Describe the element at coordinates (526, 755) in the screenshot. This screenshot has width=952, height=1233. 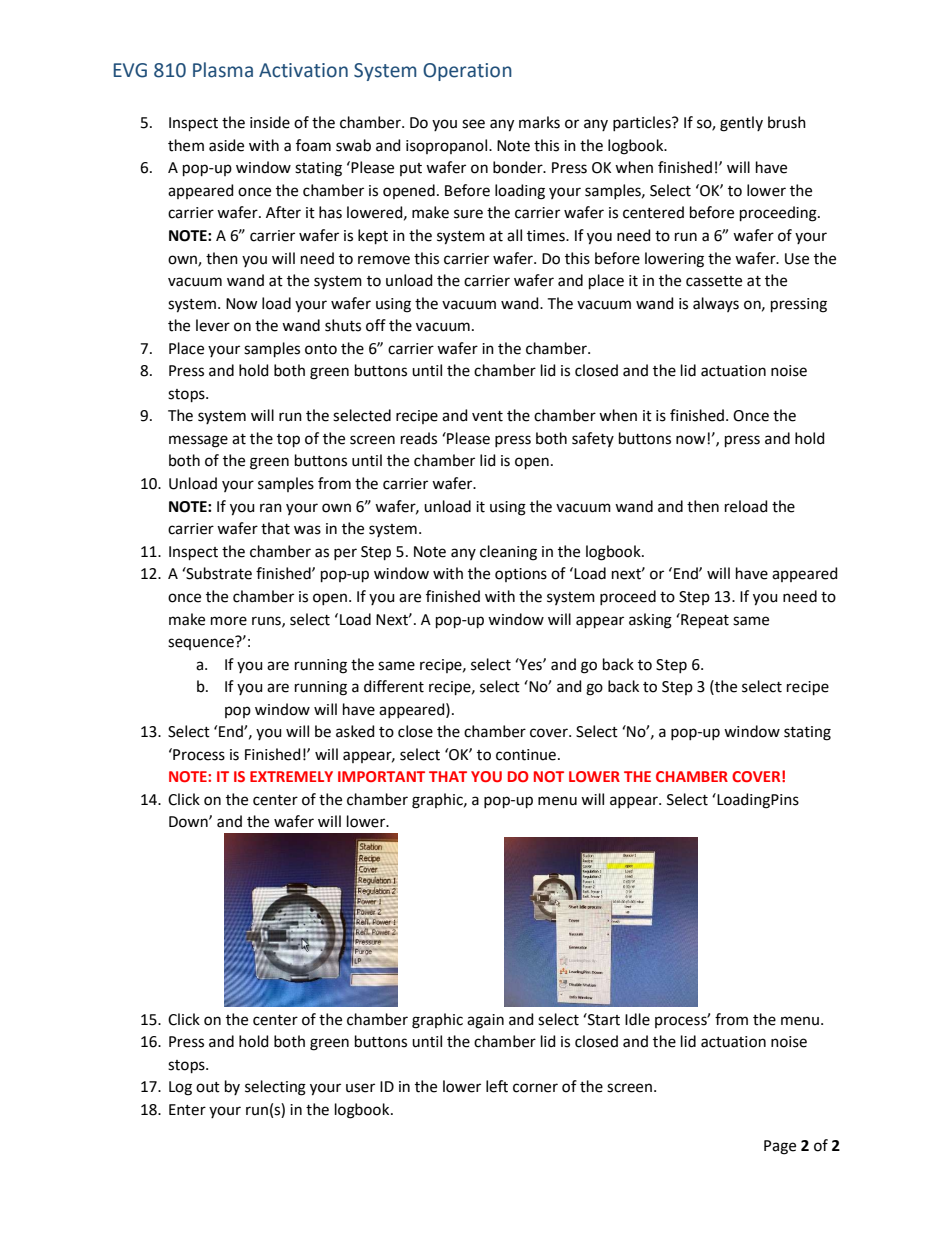
I see `continue` at that location.
